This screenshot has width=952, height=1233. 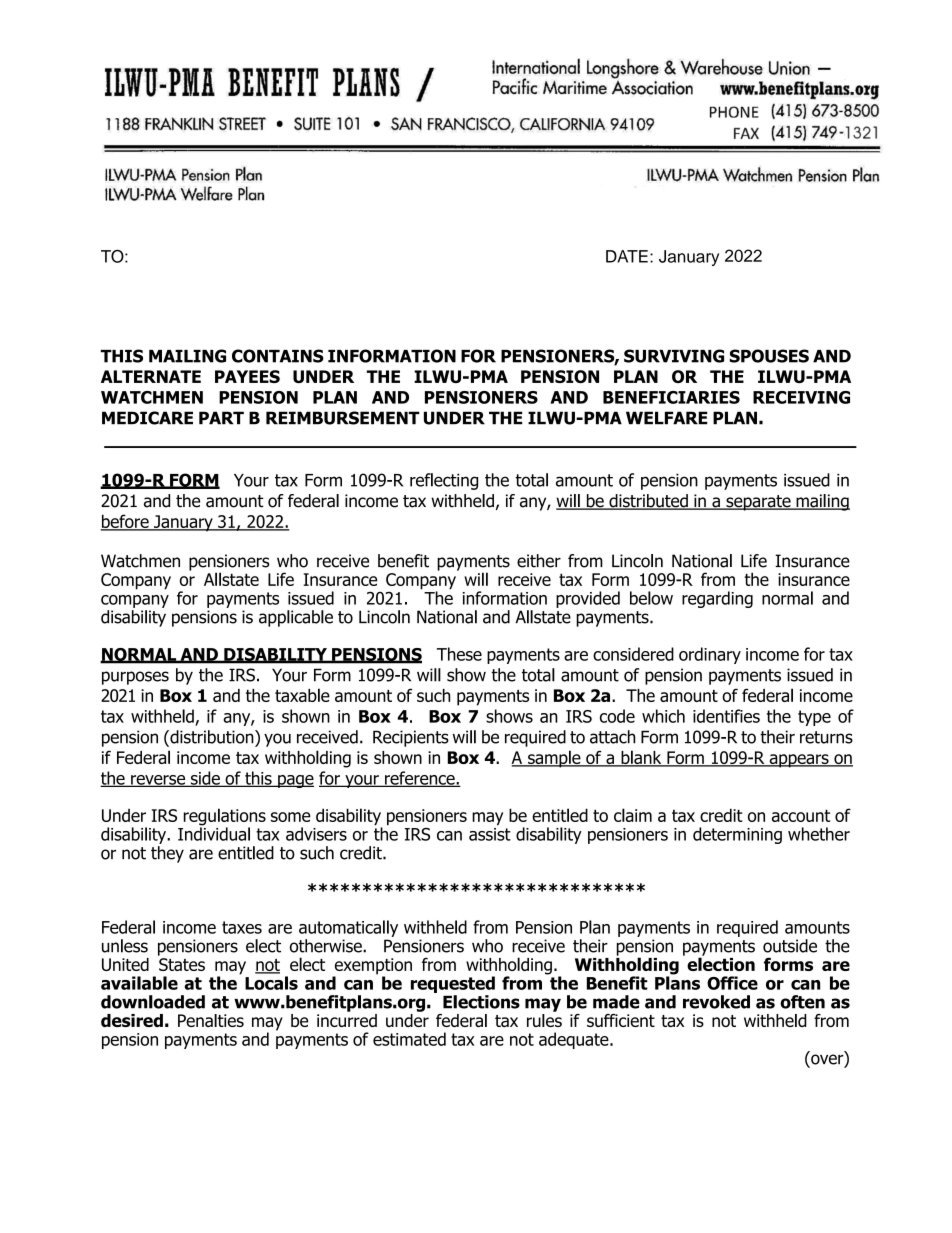 What do you see at coordinates (135, 678) in the screenshot?
I see `purposes` at bounding box center [135, 678].
